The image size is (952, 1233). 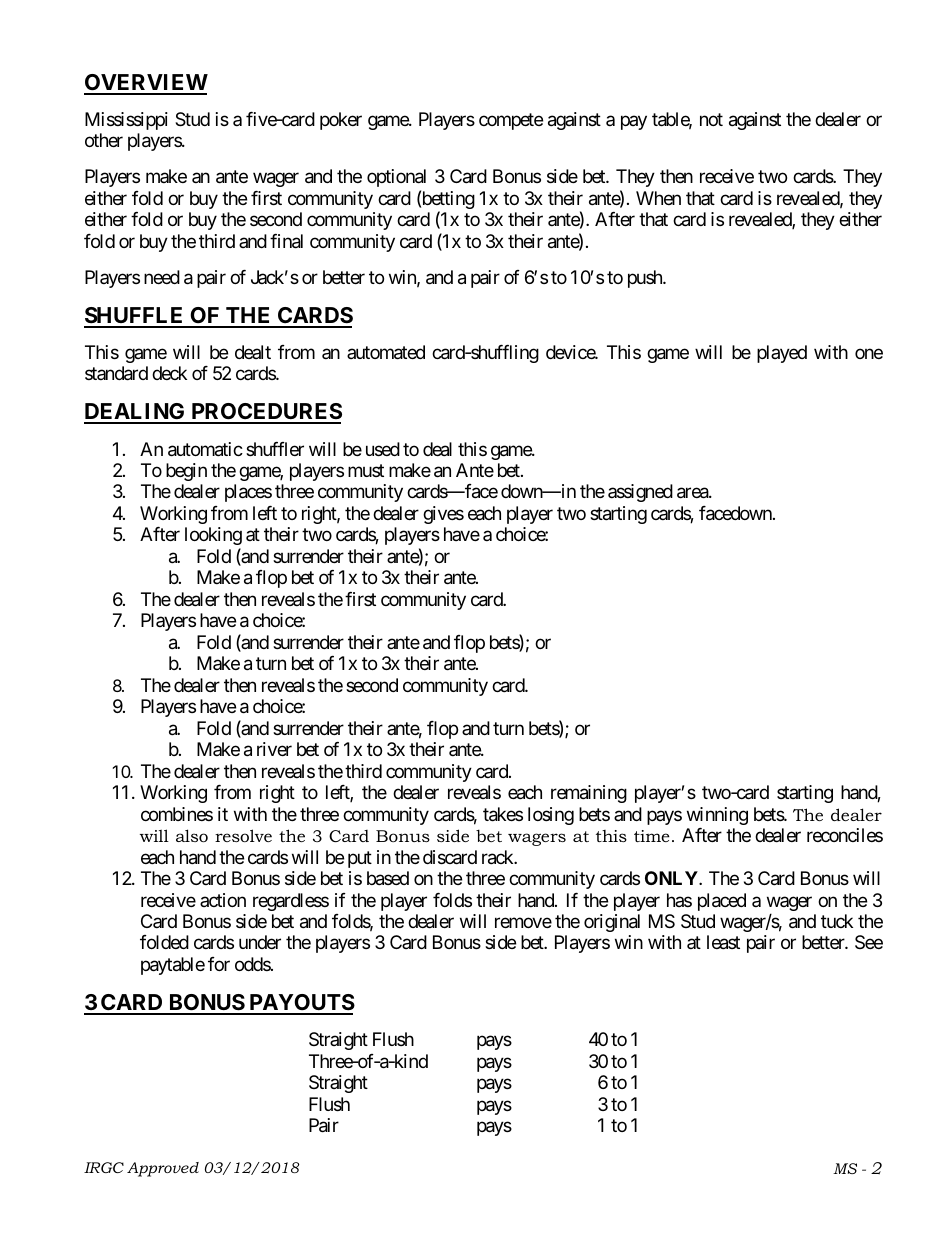 What do you see at coordinates (163, 1169) in the screenshot?
I see `Approved` at bounding box center [163, 1169].
